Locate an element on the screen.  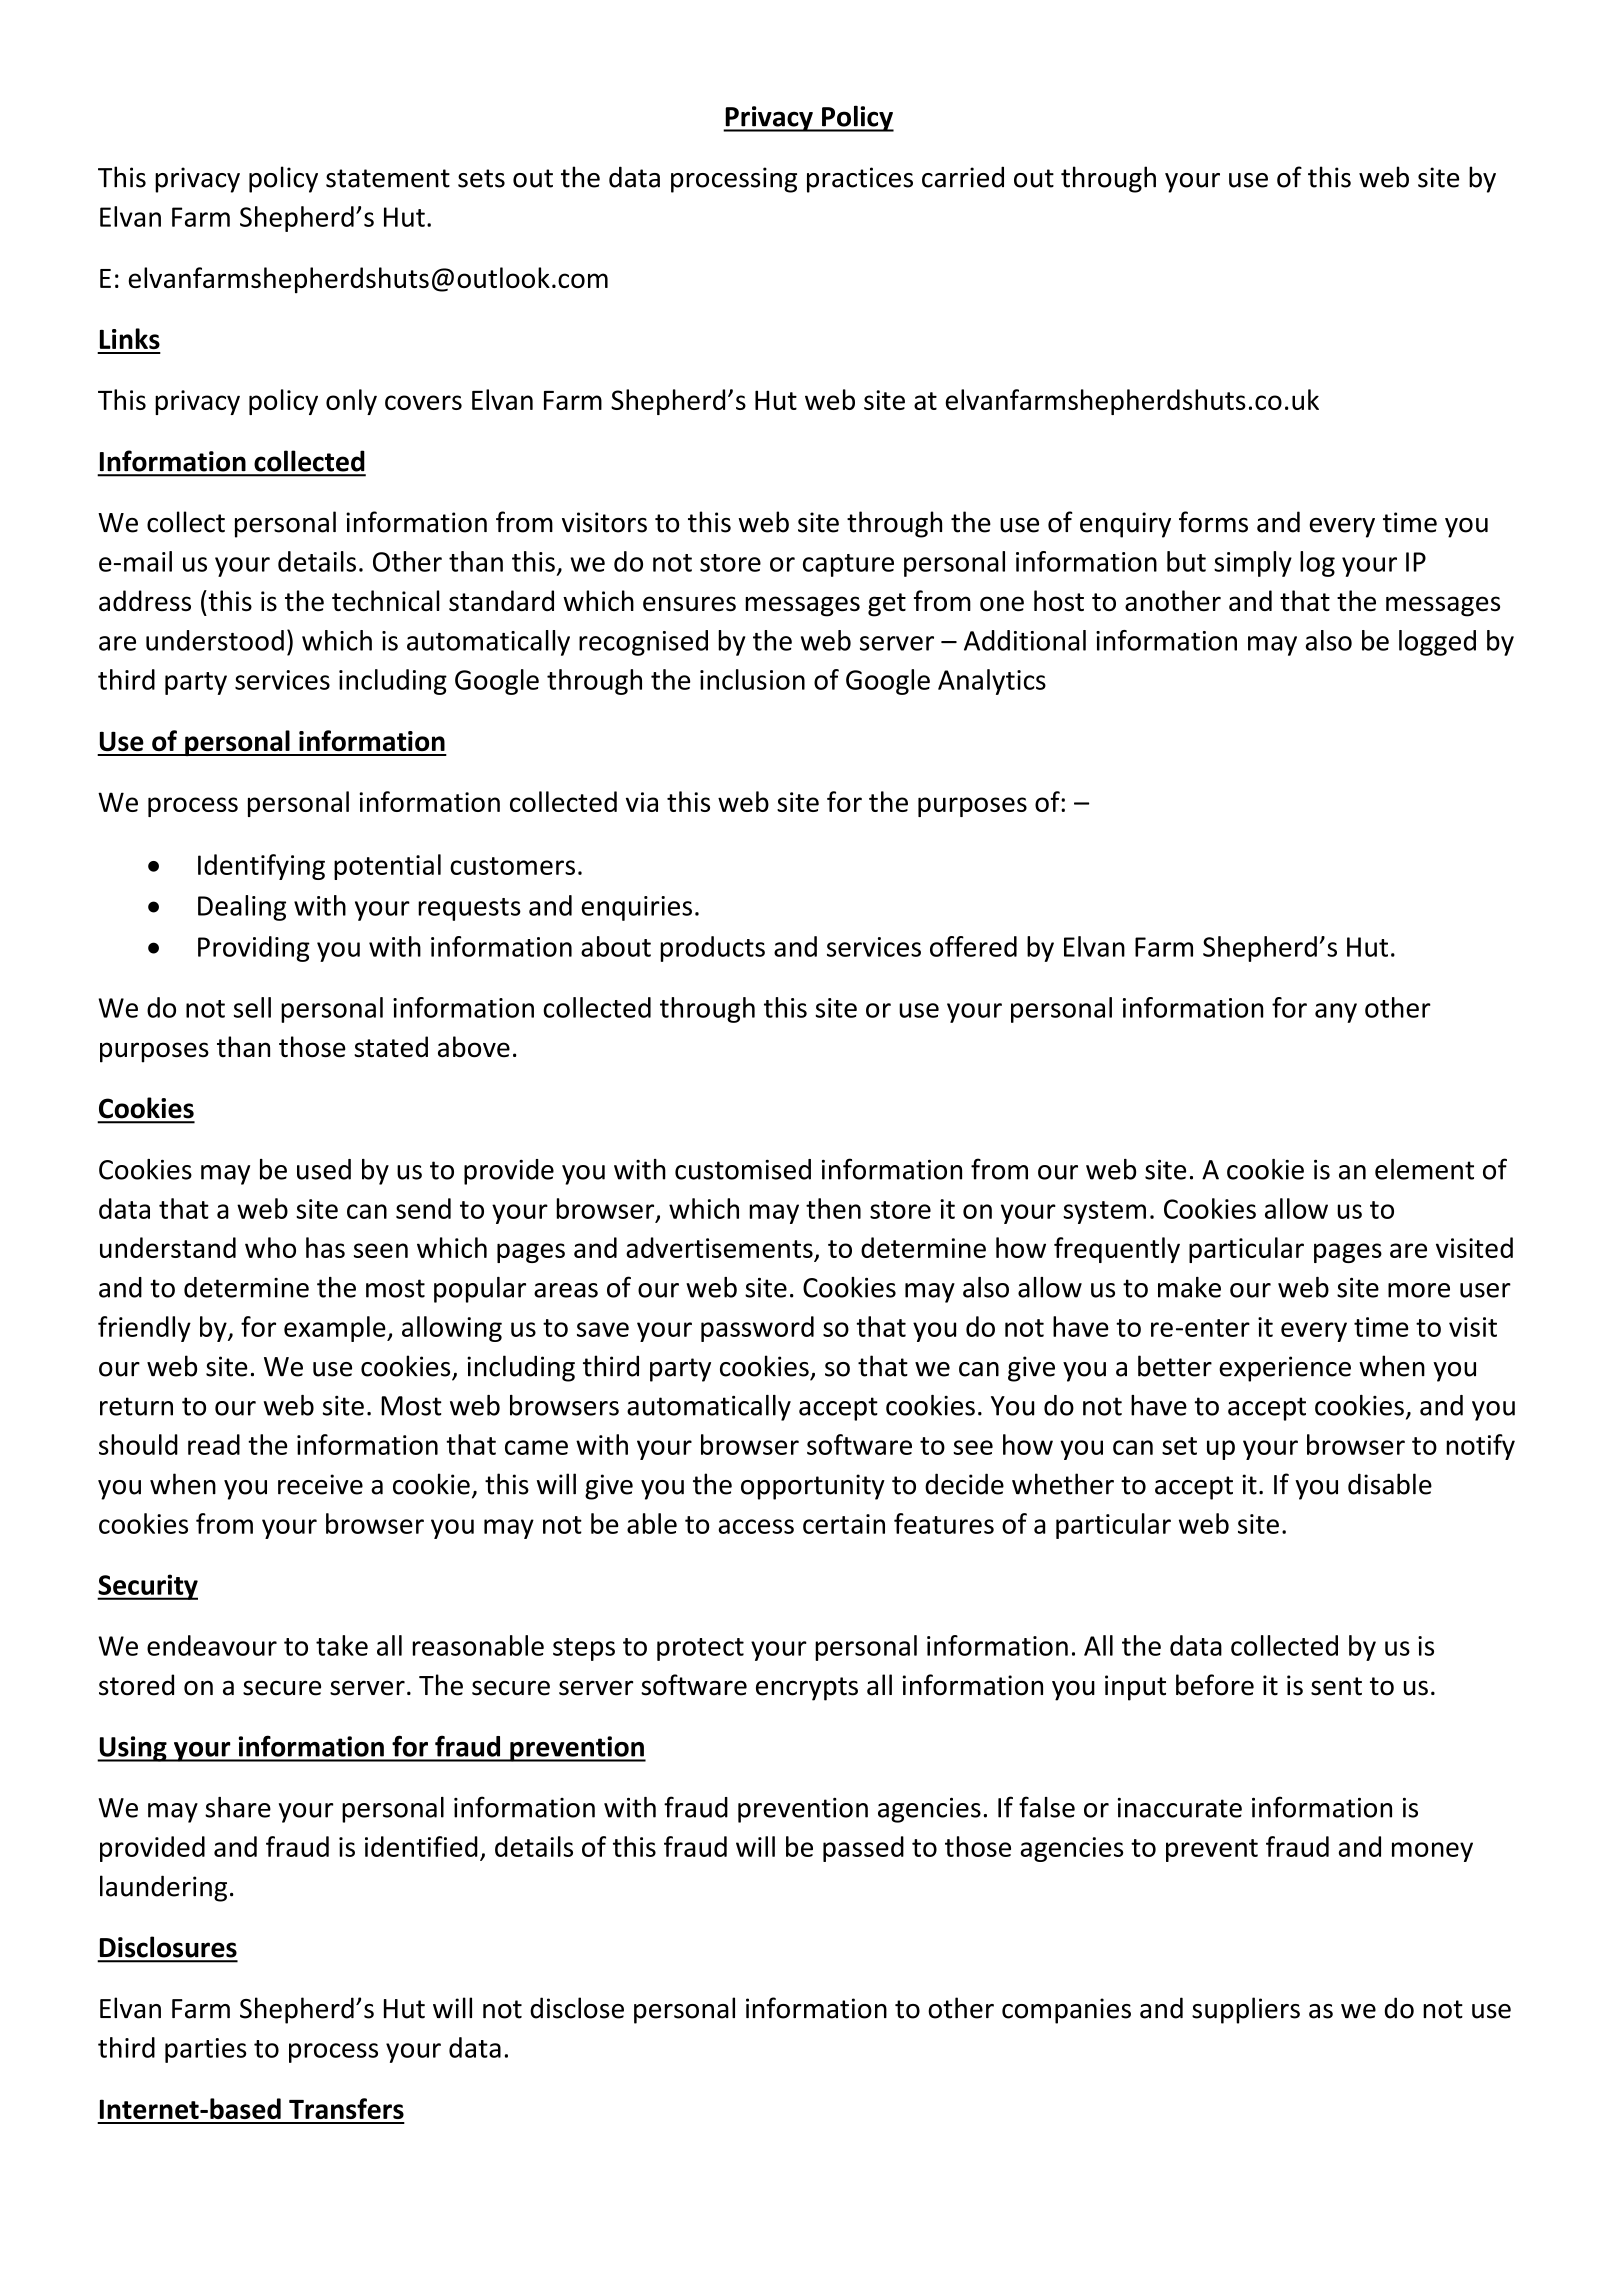
passed is located at coordinates (863, 1849).
